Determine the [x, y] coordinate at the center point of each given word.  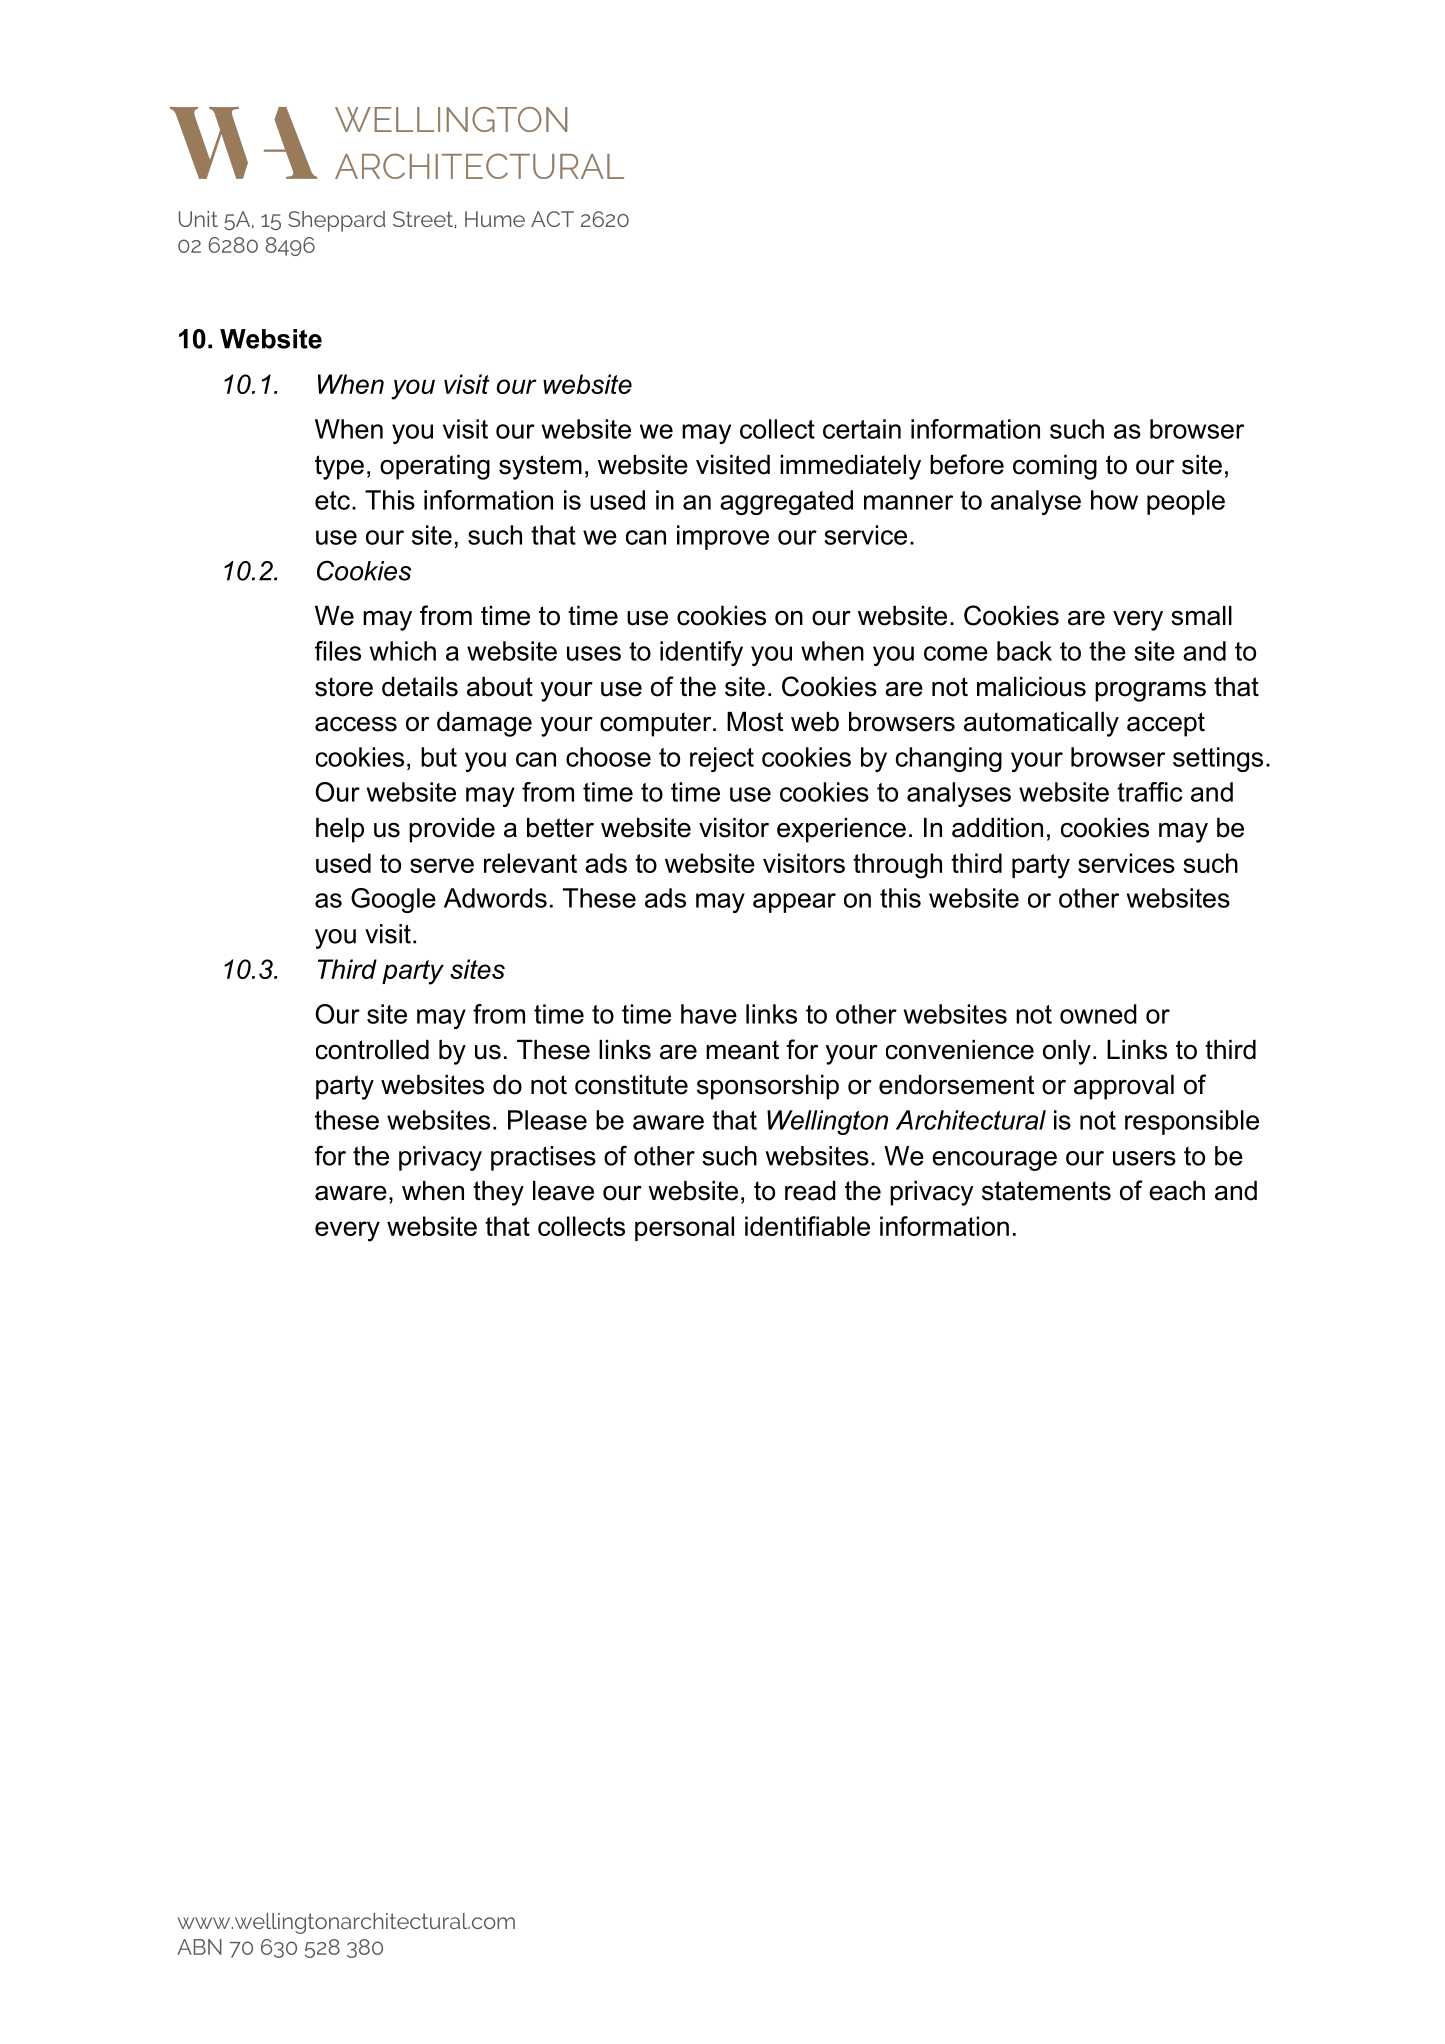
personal [684, 1228]
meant [742, 1050]
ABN [199, 1947]
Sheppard [337, 221]
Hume [495, 219]
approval [1124, 1087]
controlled [372, 1050]
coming [1055, 467]
